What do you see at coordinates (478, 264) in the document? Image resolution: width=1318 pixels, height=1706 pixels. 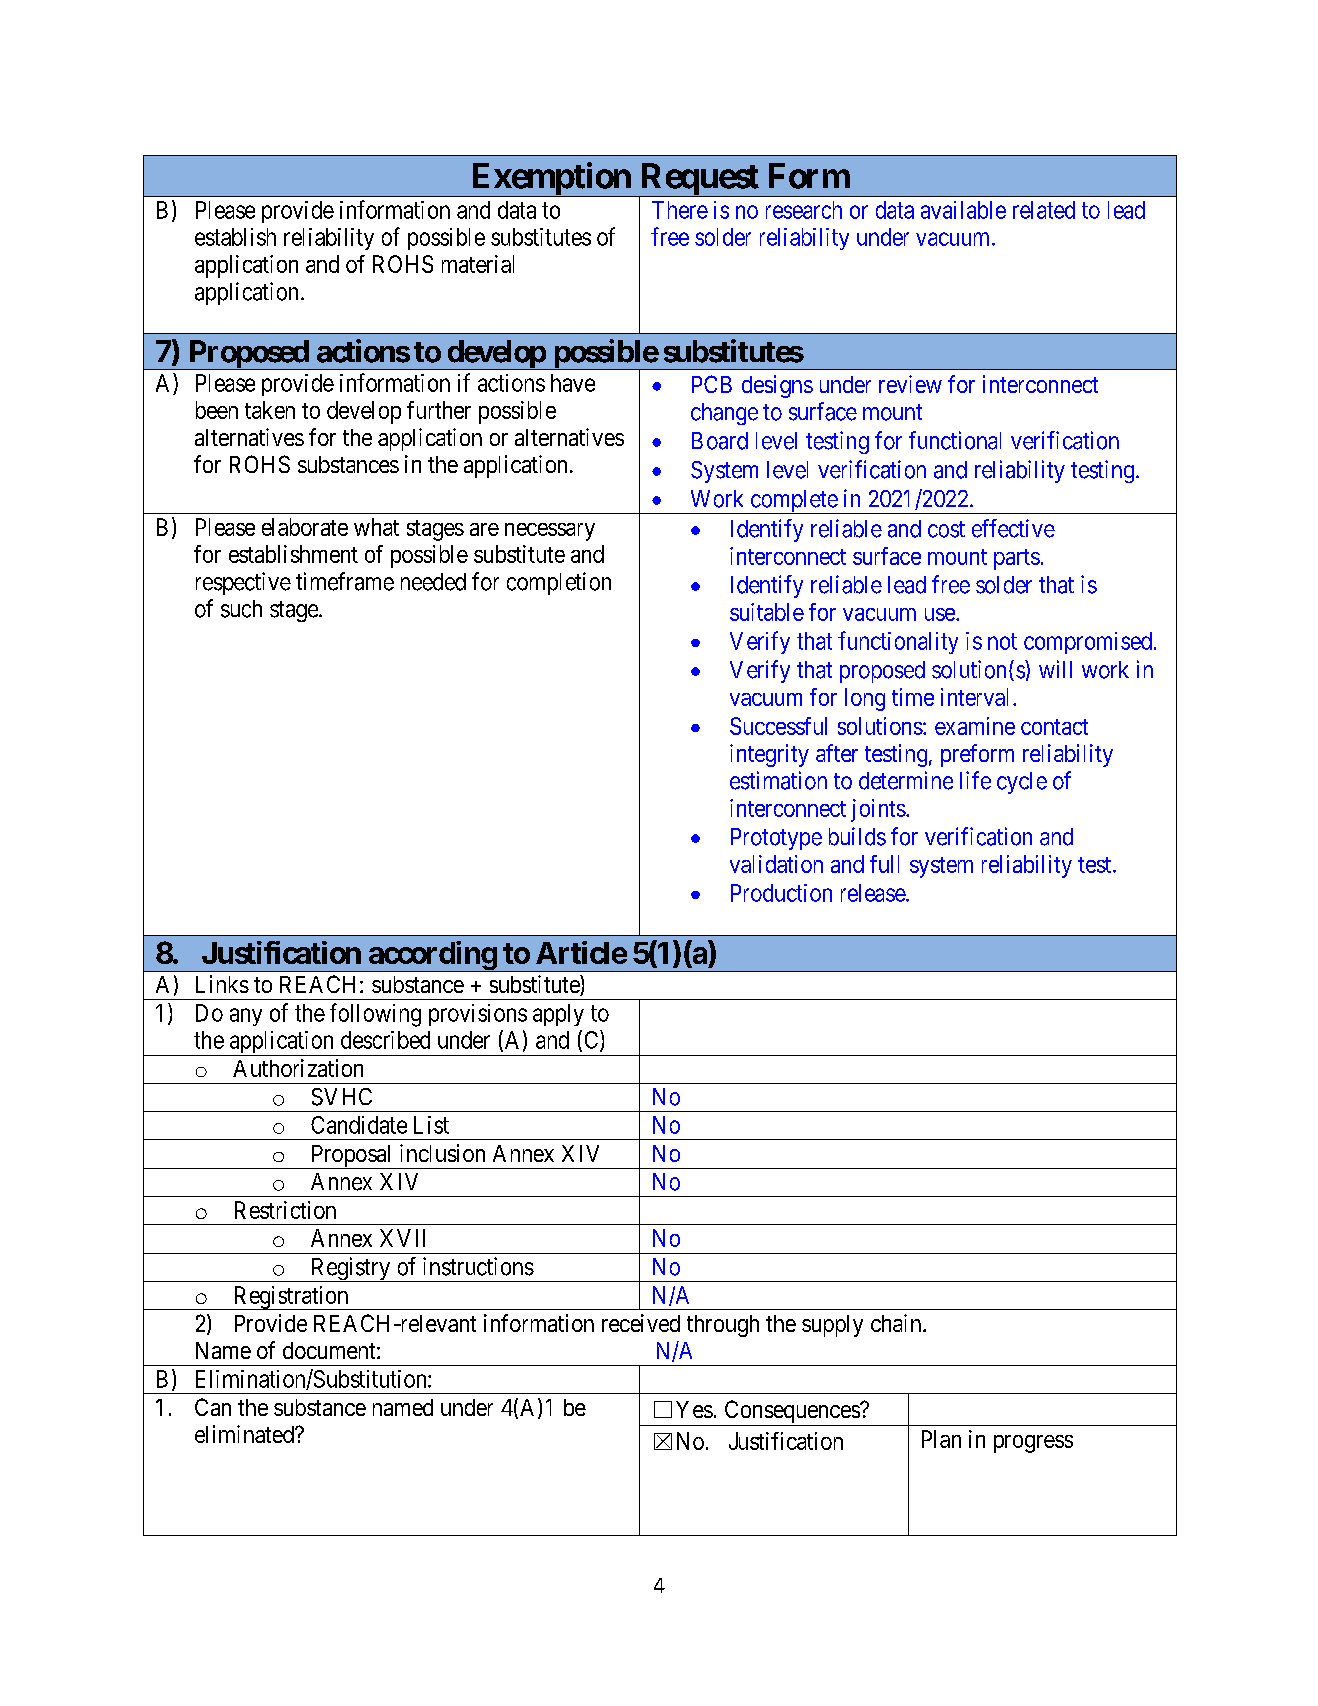 I see `material` at bounding box center [478, 264].
